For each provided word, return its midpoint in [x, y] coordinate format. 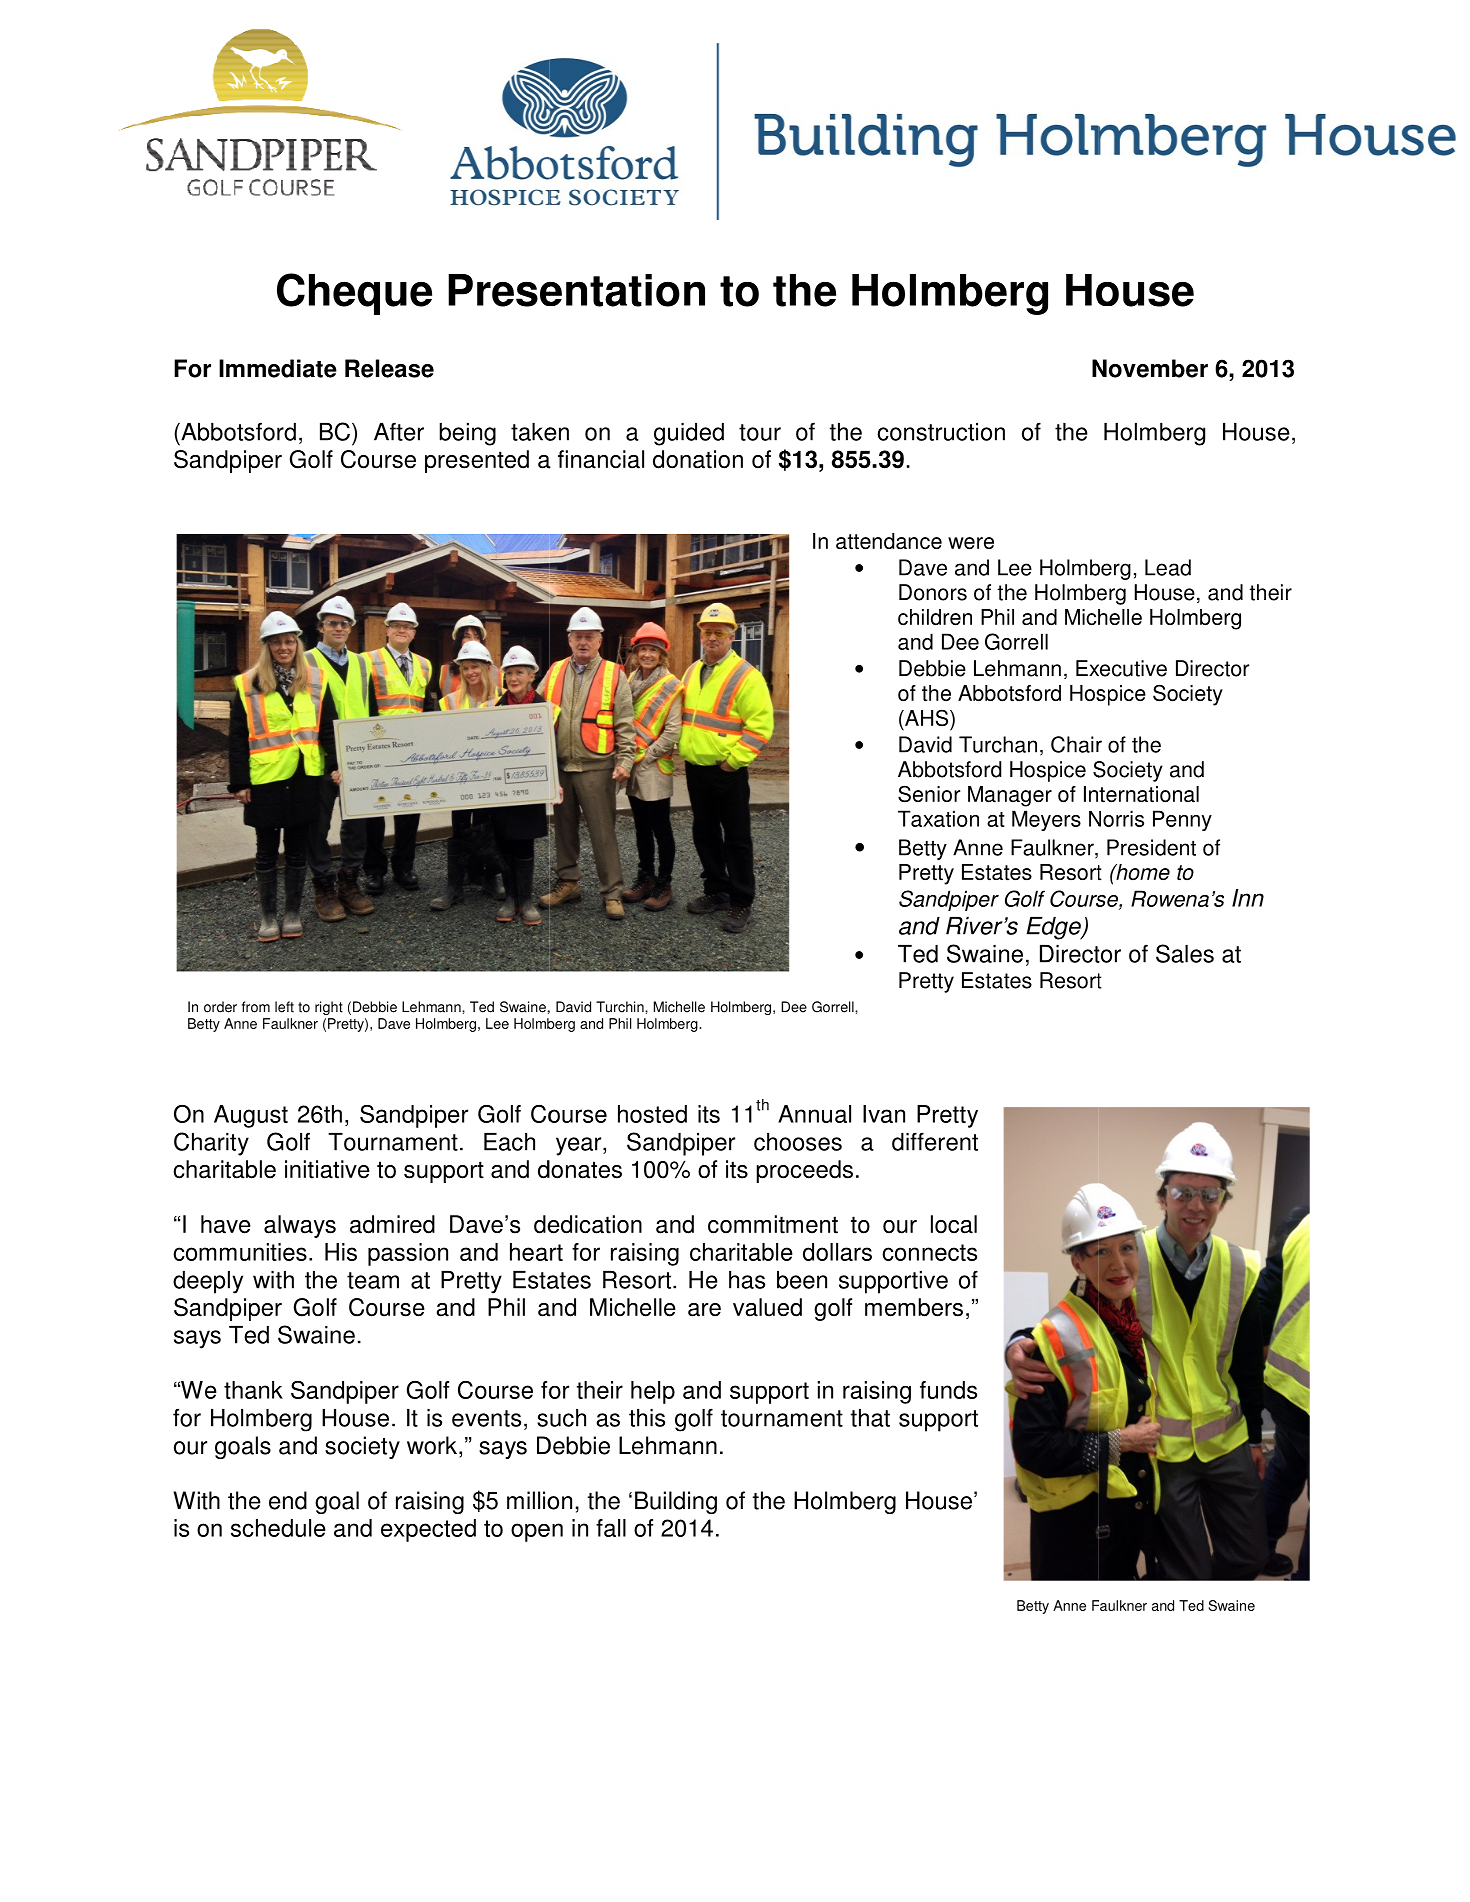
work [432, 1445]
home [1142, 872]
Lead [1168, 567]
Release [389, 368]
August [251, 1116]
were [971, 543]
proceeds [804, 1171]
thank [253, 1390]
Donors [933, 592]
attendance [889, 541]
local [954, 1224]
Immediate [278, 368]
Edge [1055, 928]
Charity [211, 1144]
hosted [652, 1114]
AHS [927, 718]
